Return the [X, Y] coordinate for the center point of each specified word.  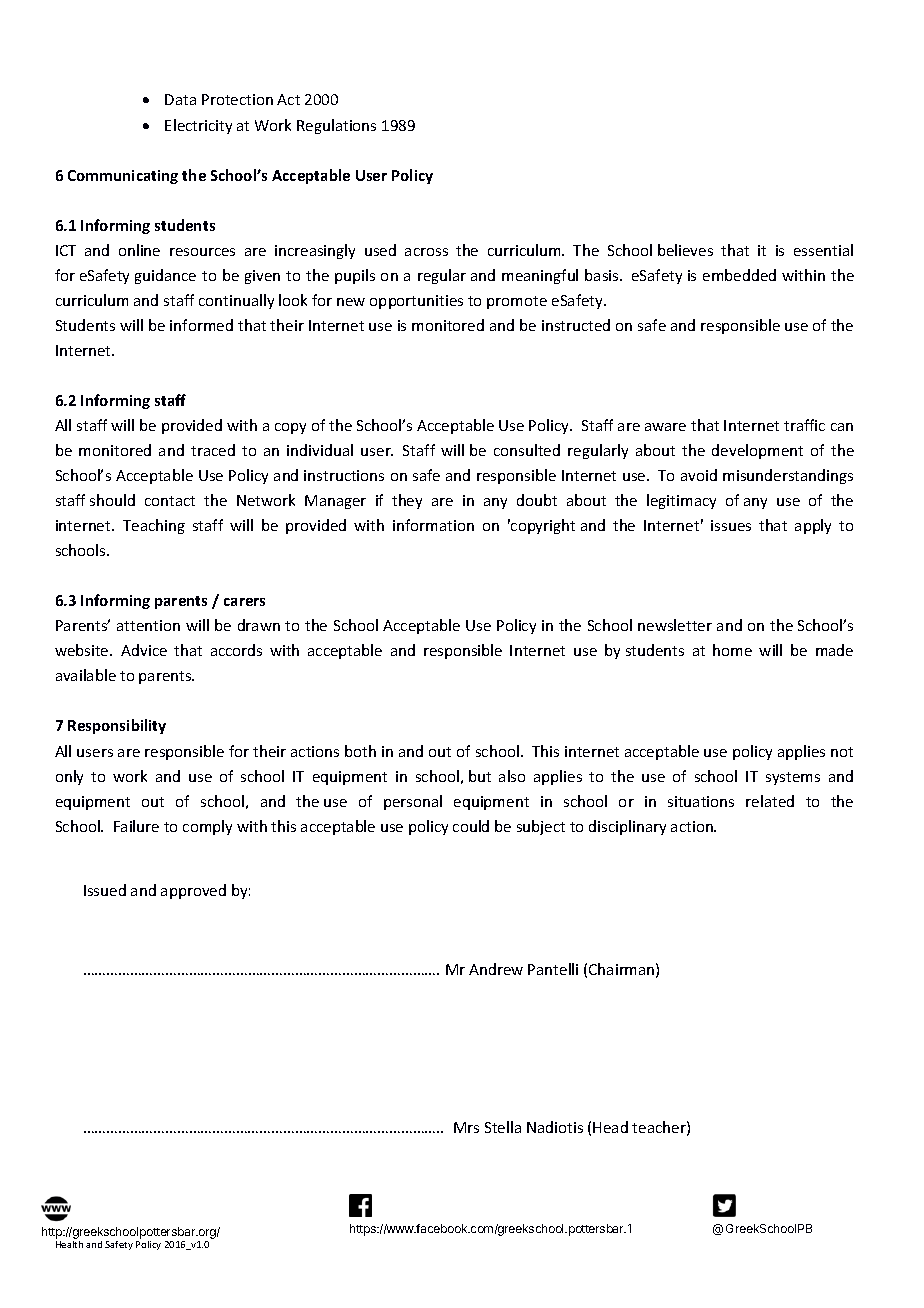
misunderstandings [788, 476]
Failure [136, 826]
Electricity [198, 126]
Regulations [336, 126]
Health [69, 1244]
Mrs [466, 1127]
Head [610, 1127]
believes [685, 250]
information [433, 525]
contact [170, 501]
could [471, 826]
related [770, 801]
